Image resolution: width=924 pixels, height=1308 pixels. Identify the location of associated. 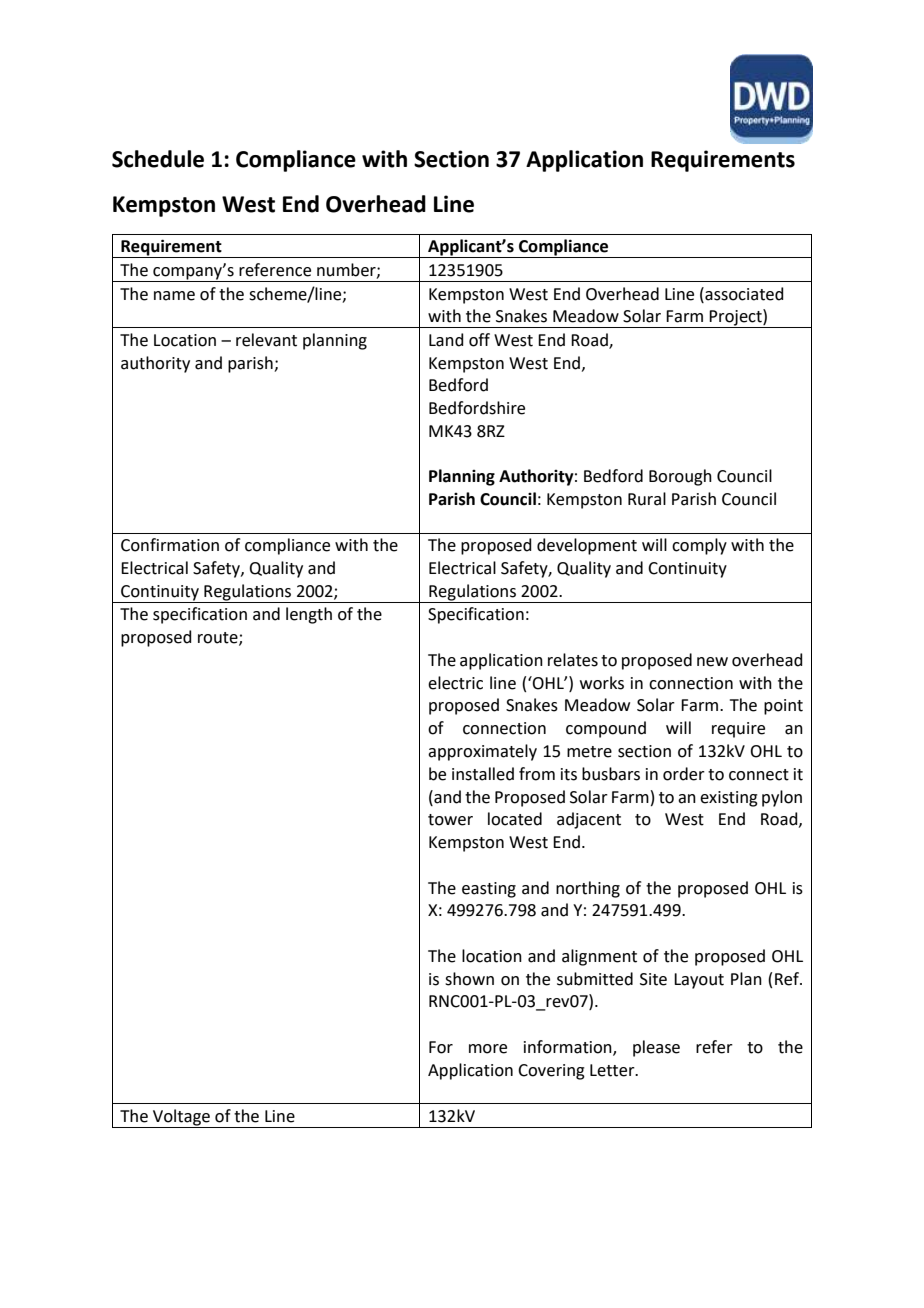
(743, 294).
